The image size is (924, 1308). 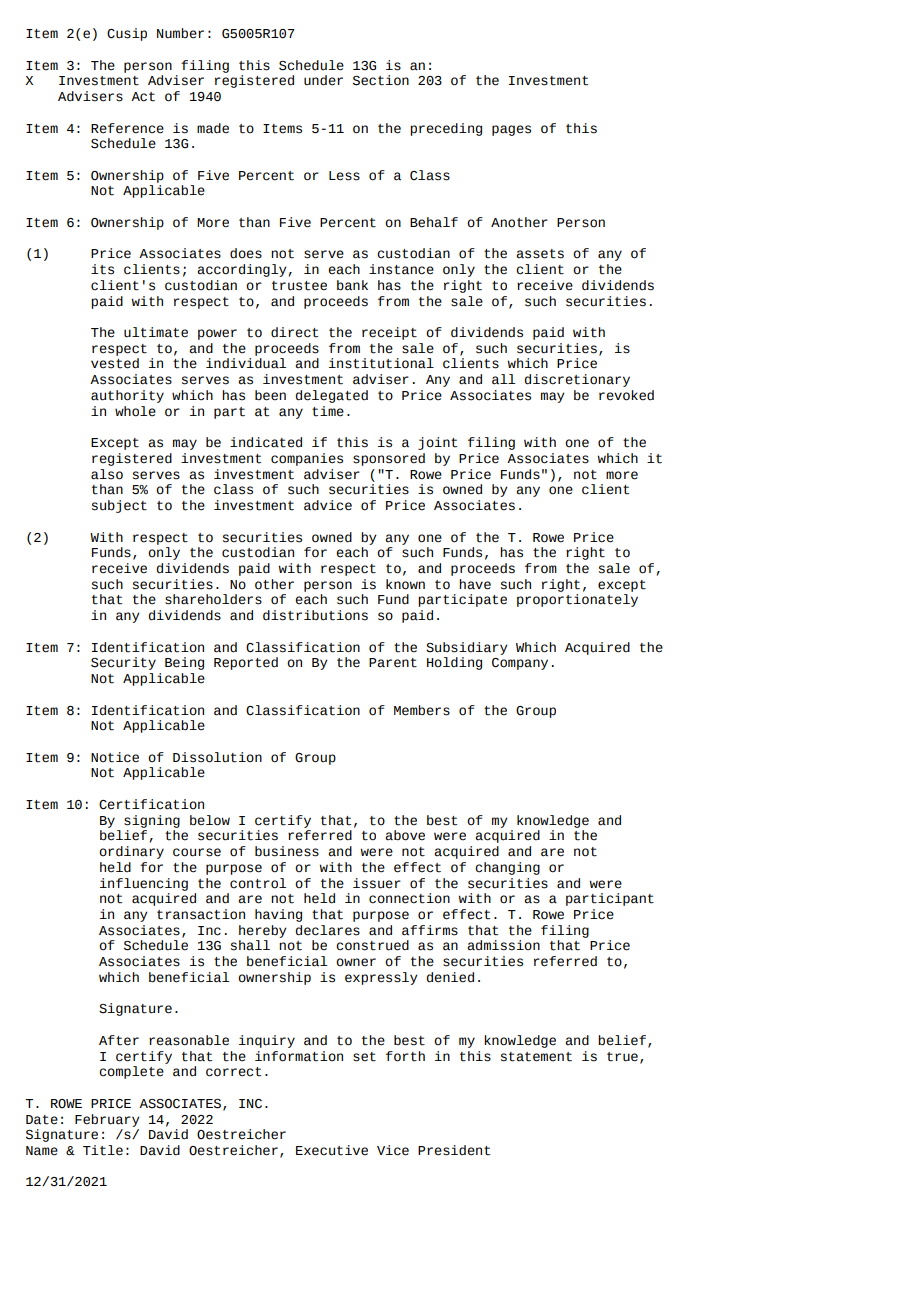 What do you see at coordinates (107, 1120) in the screenshot?
I see `February` at bounding box center [107, 1120].
